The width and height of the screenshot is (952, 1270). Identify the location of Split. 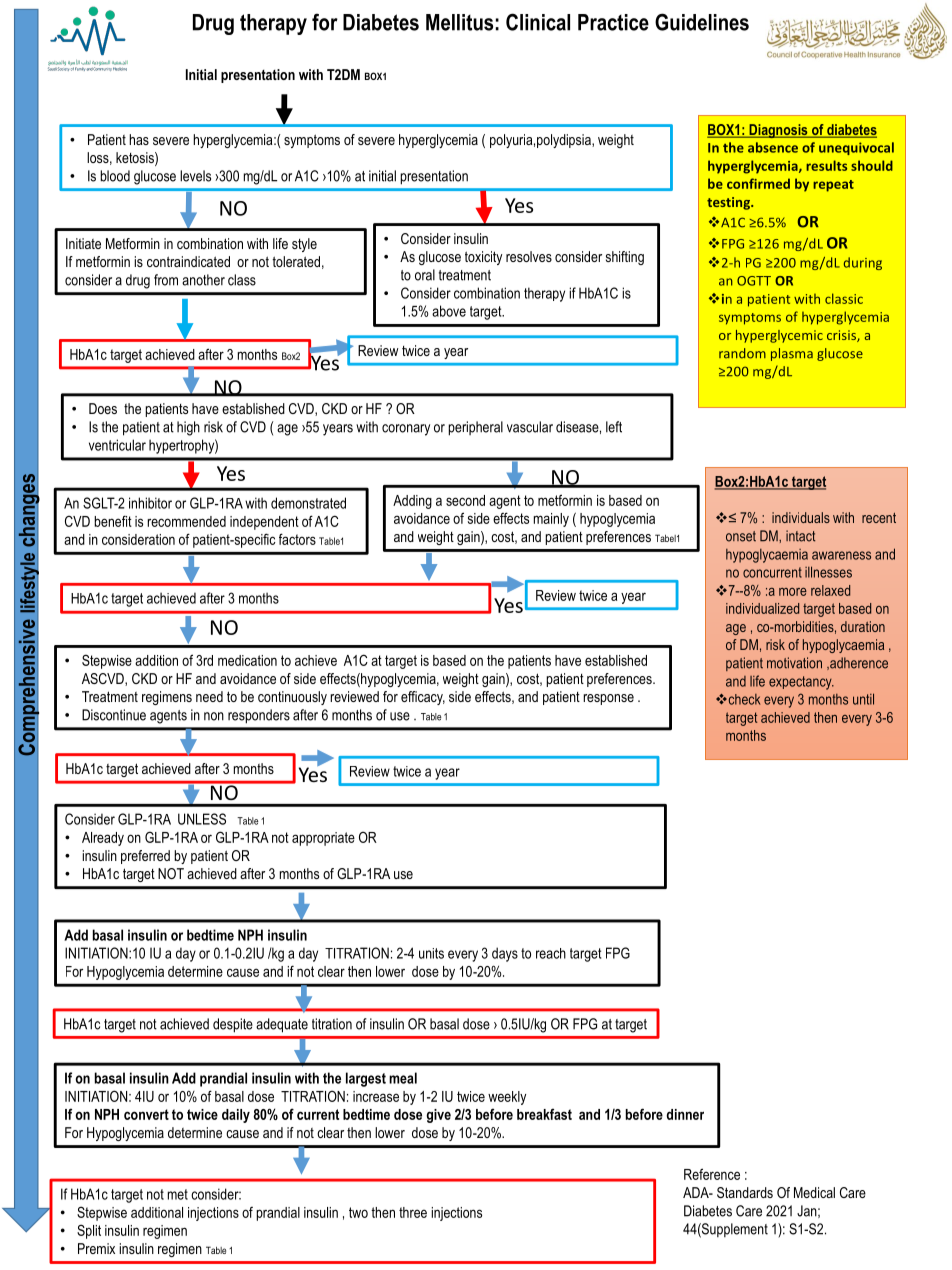
(89, 1231).
